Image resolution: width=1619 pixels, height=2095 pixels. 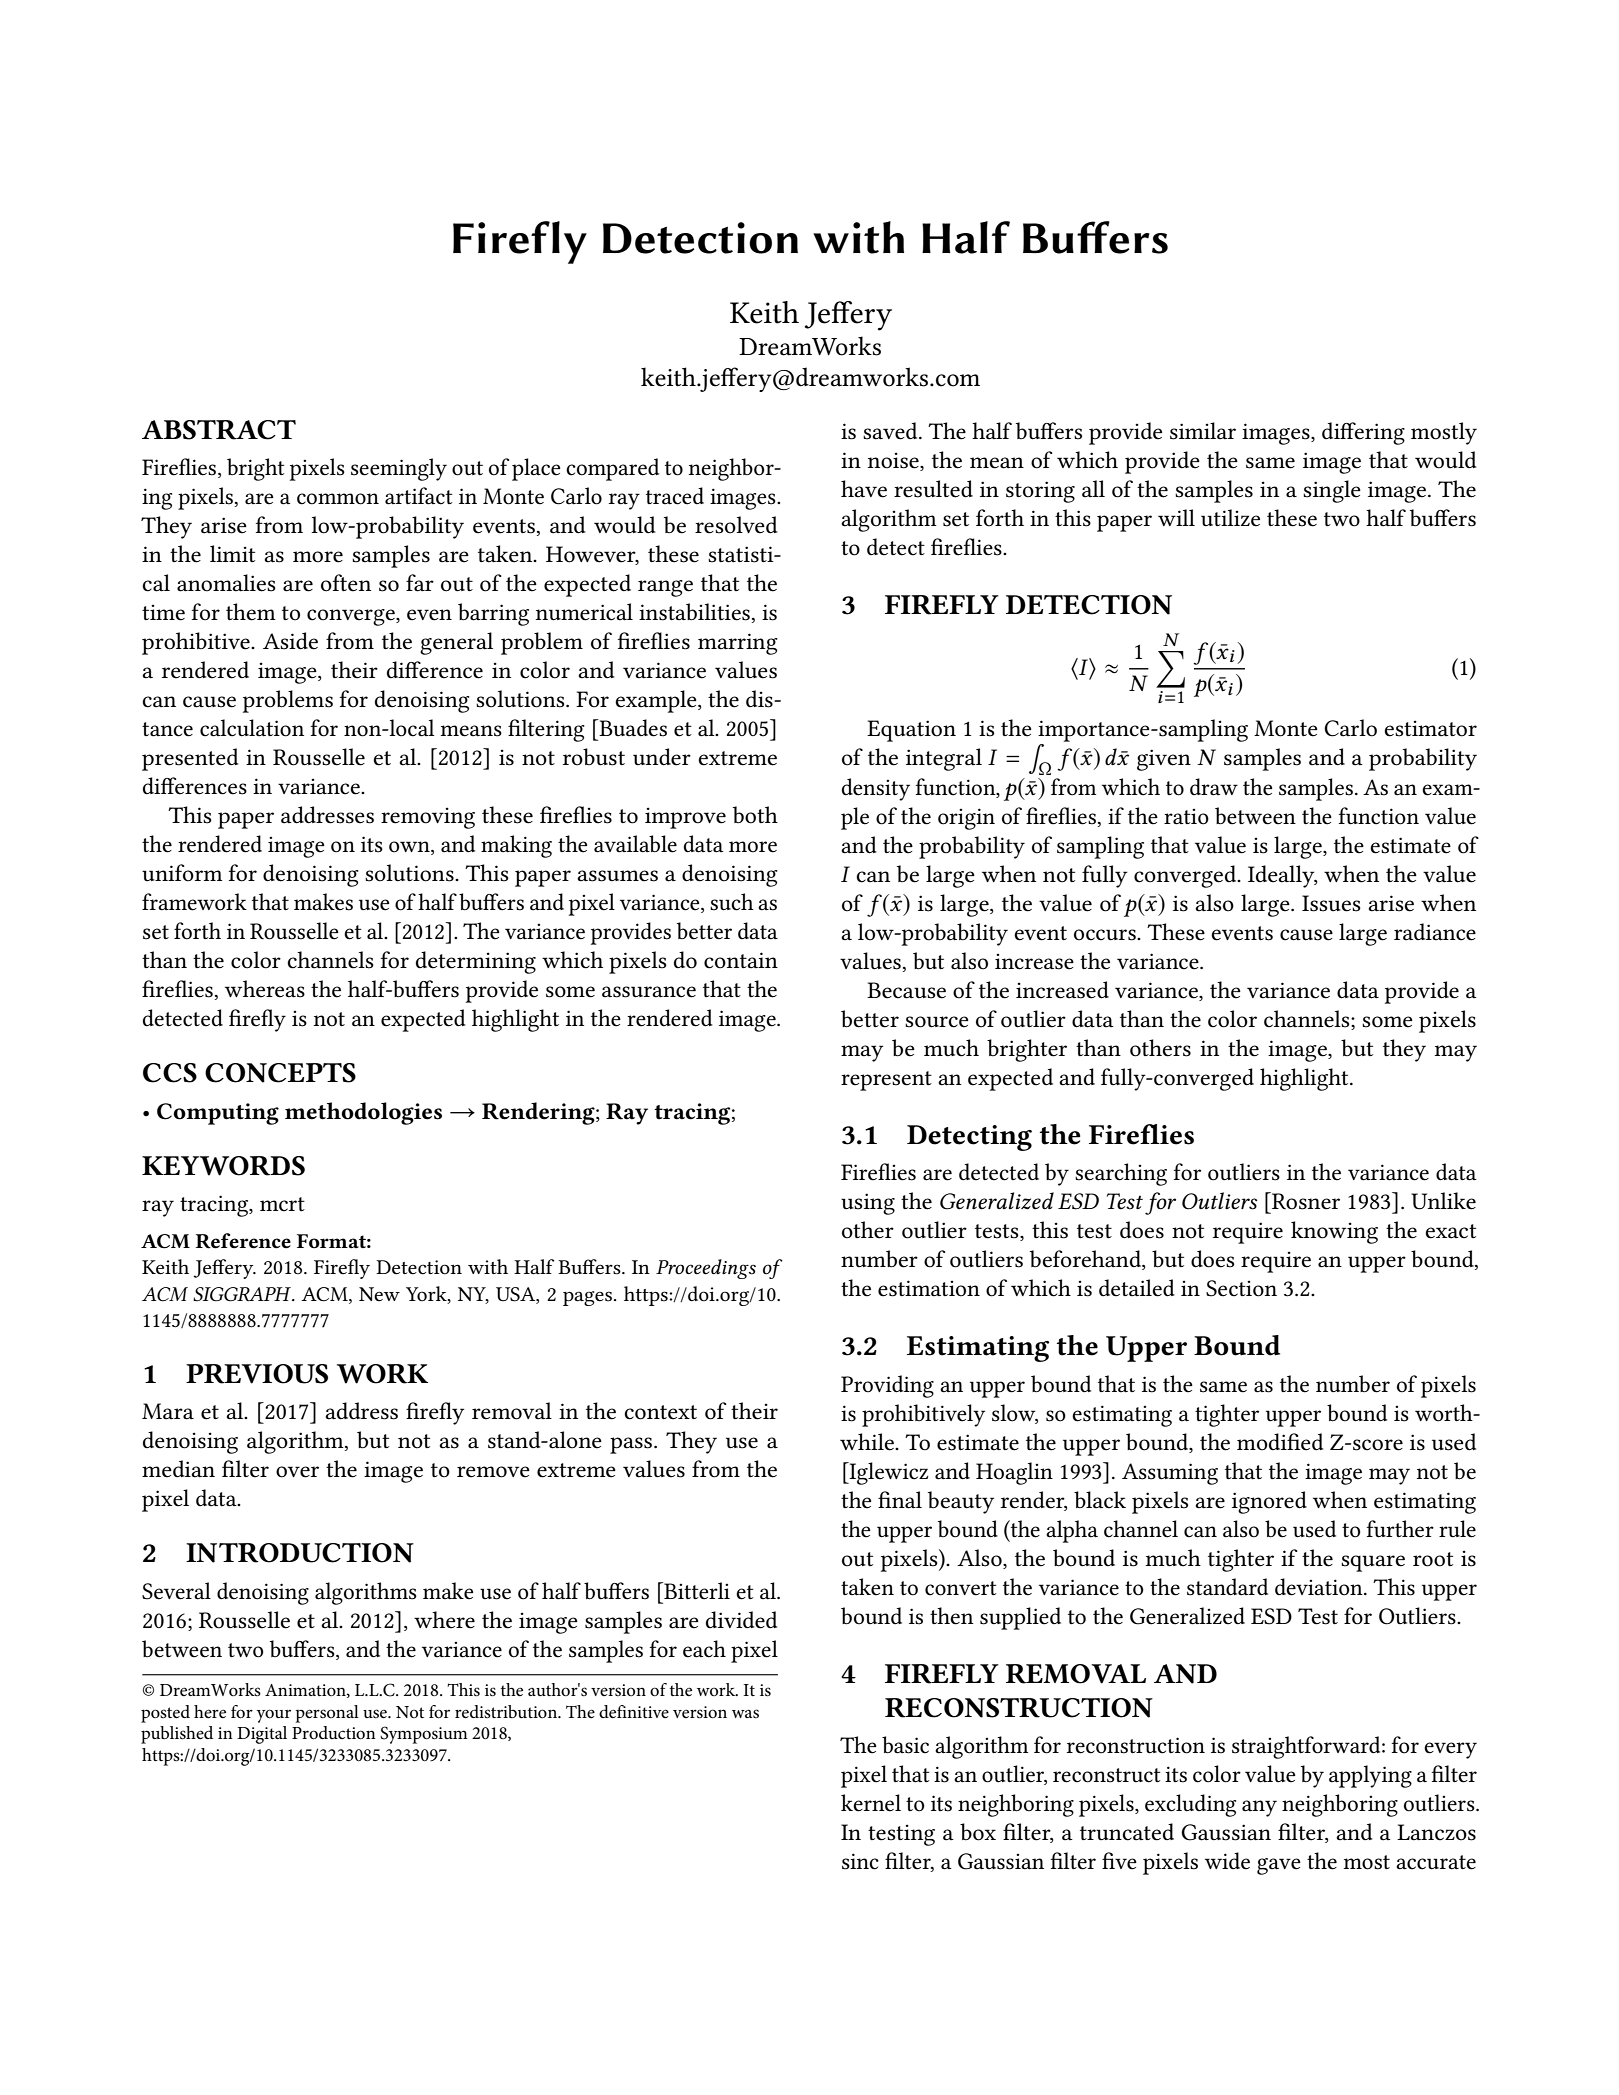 What do you see at coordinates (257, 1374) in the document?
I see `PREVIOUS` at bounding box center [257, 1374].
